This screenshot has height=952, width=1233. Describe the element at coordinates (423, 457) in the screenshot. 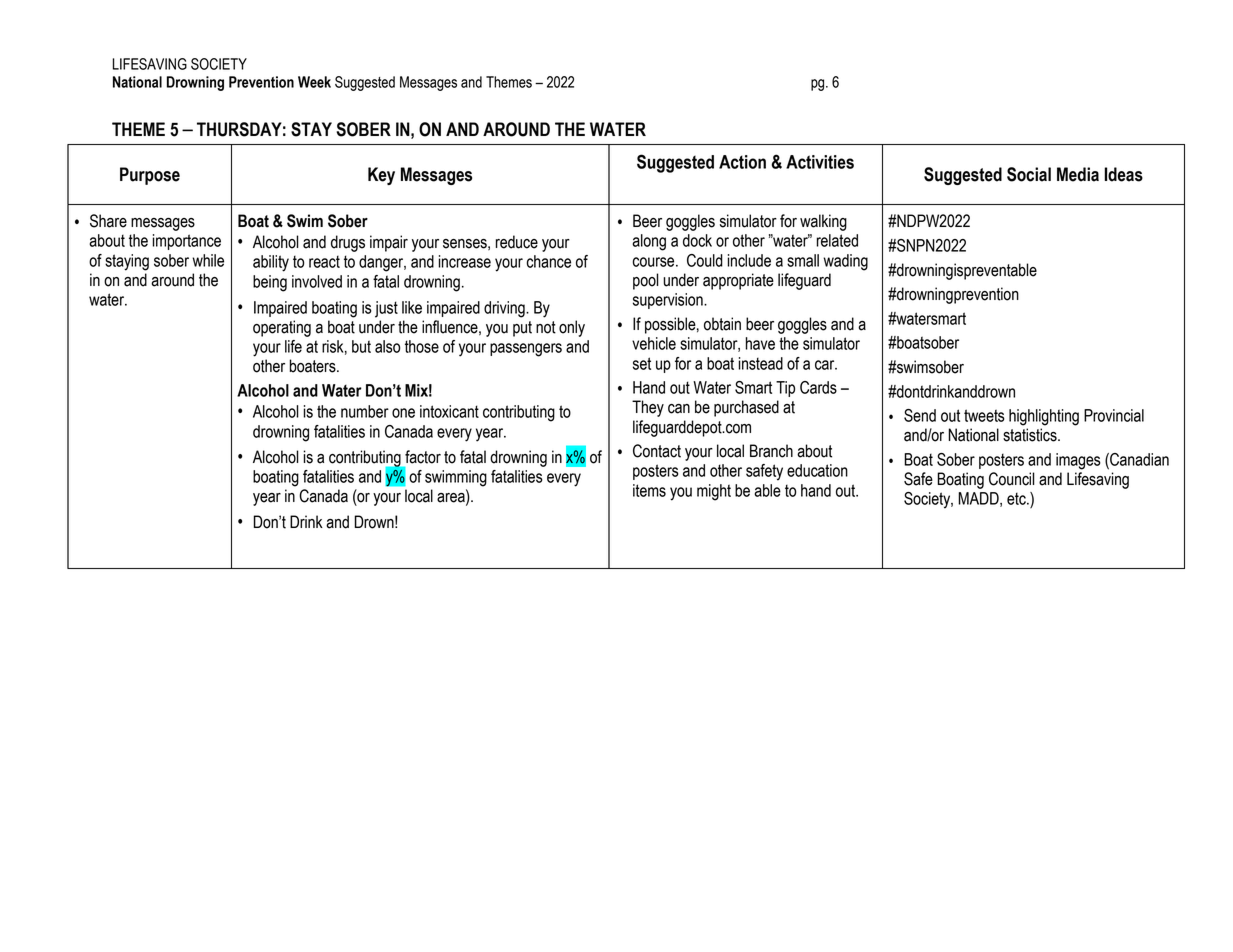

I see `factor` at that location.
